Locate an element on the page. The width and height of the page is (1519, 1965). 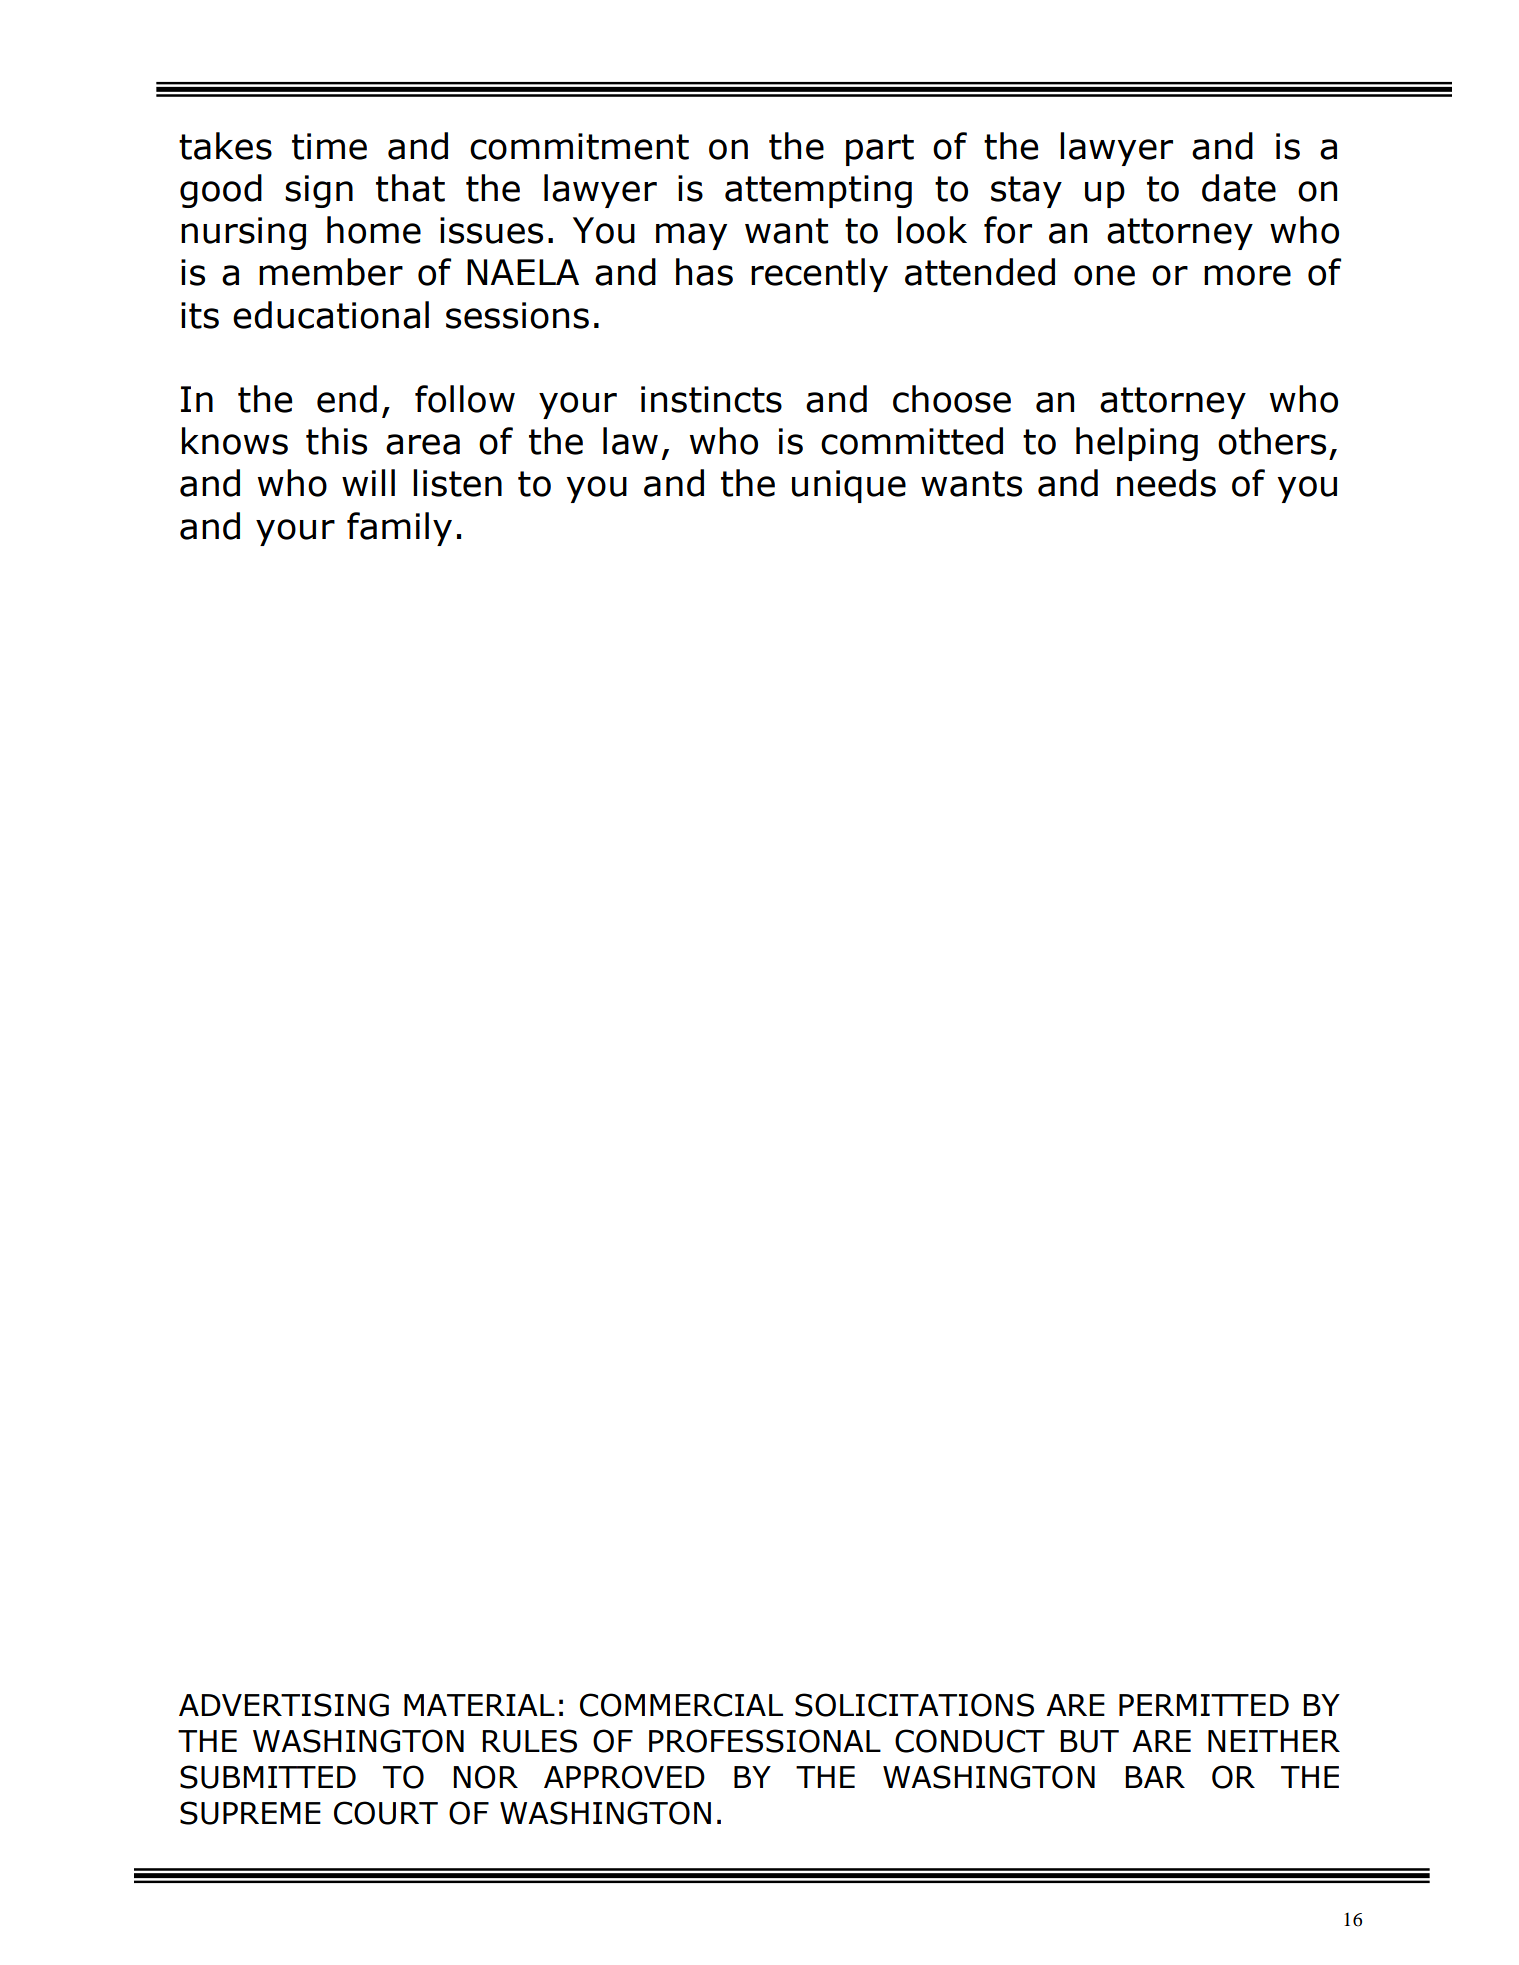
unique is located at coordinates (849, 486).
